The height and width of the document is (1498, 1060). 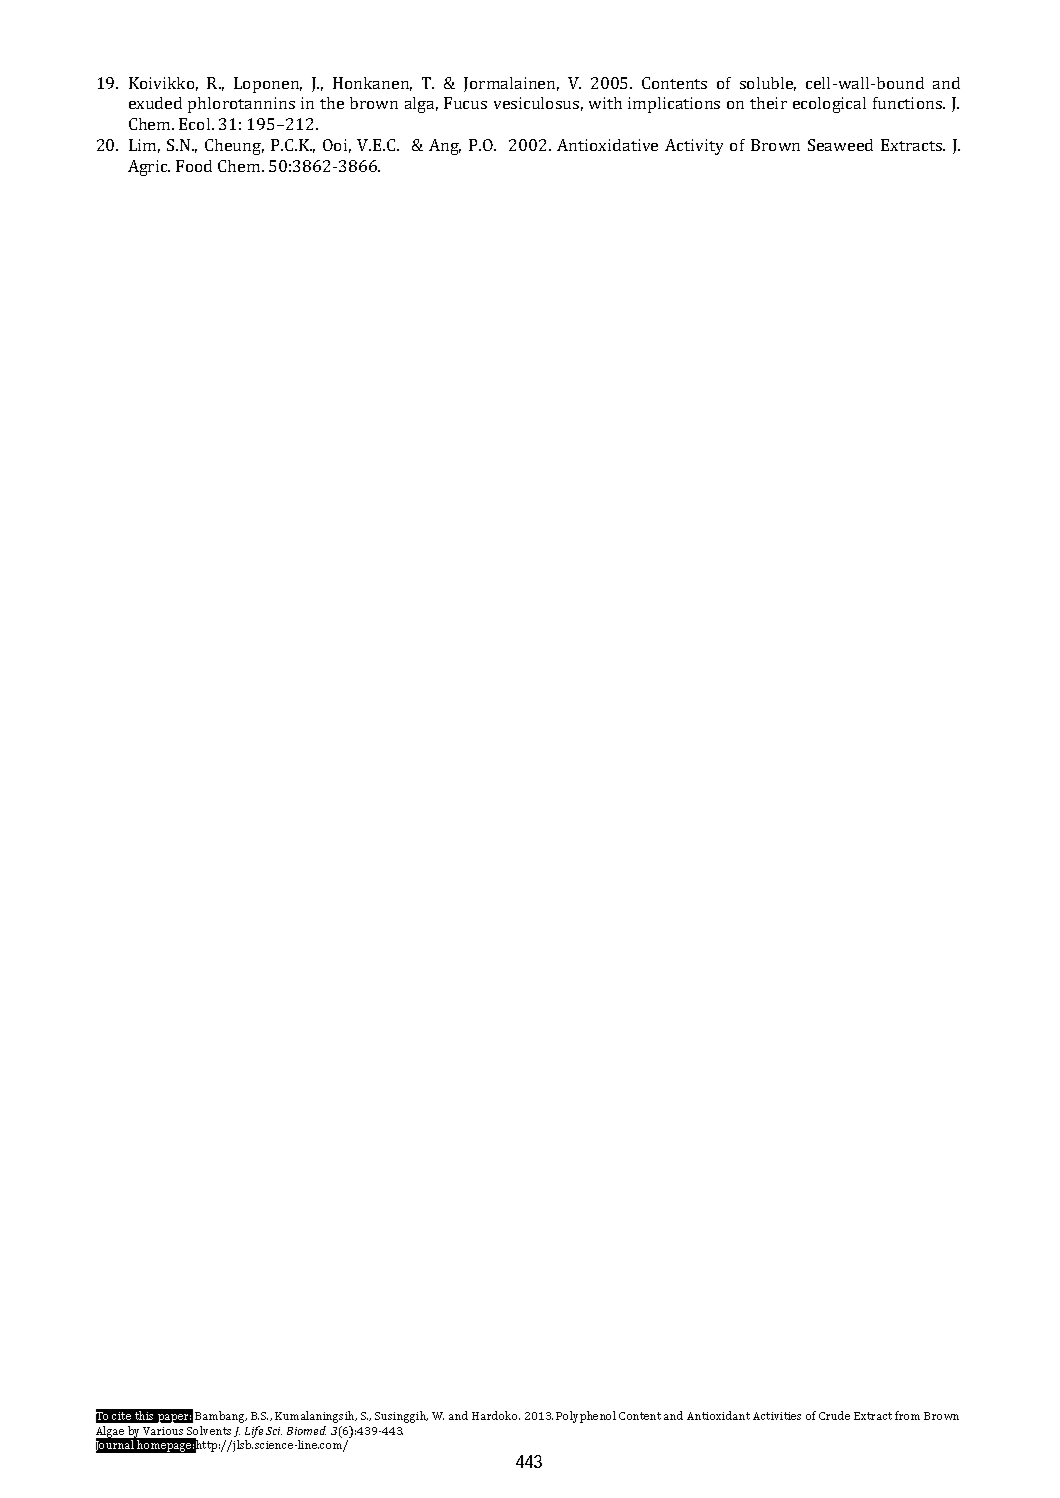 I want to click on Polyphenol, so click(x=586, y=1417).
